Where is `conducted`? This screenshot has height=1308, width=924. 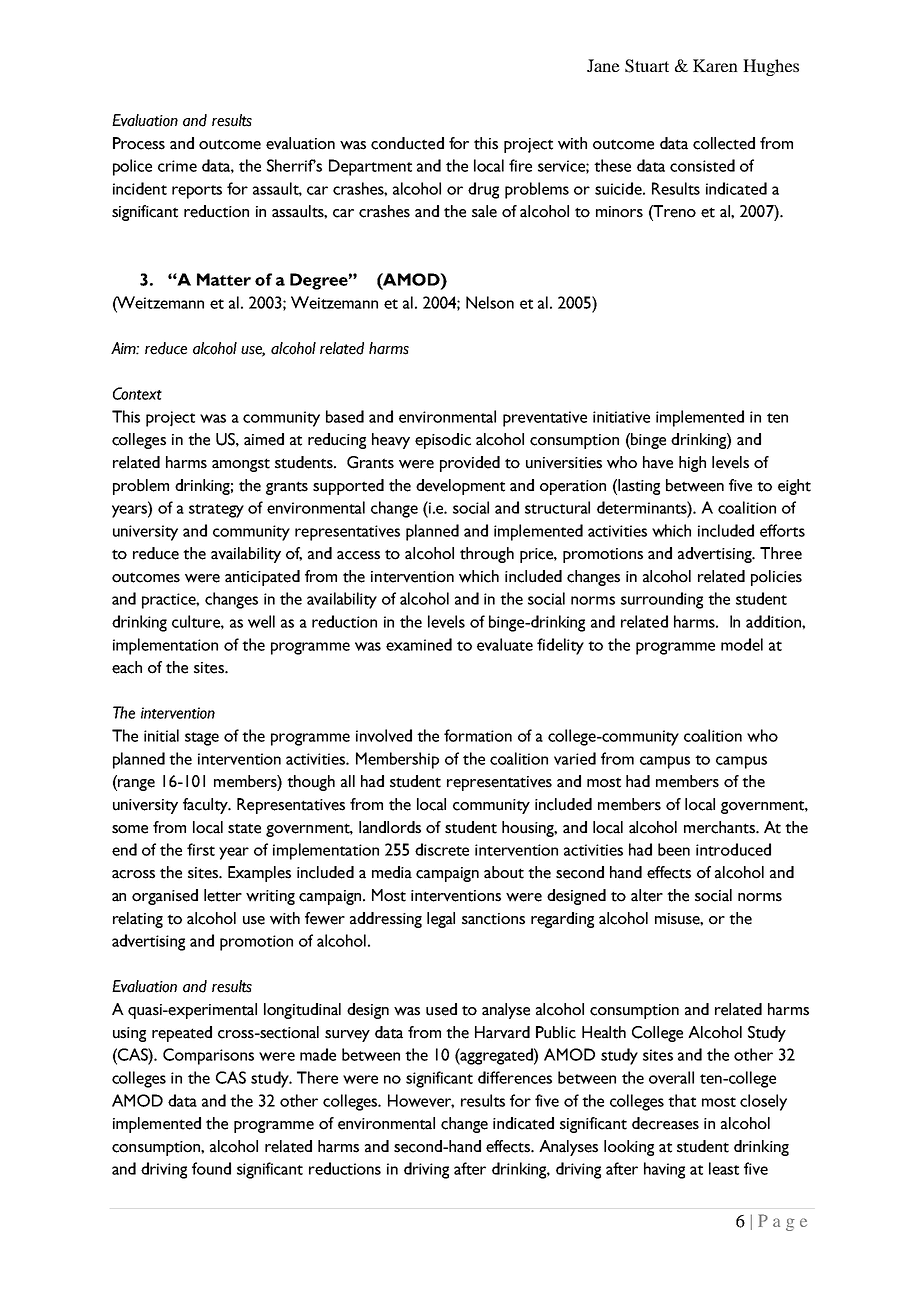 conducted is located at coordinates (407, 143).
